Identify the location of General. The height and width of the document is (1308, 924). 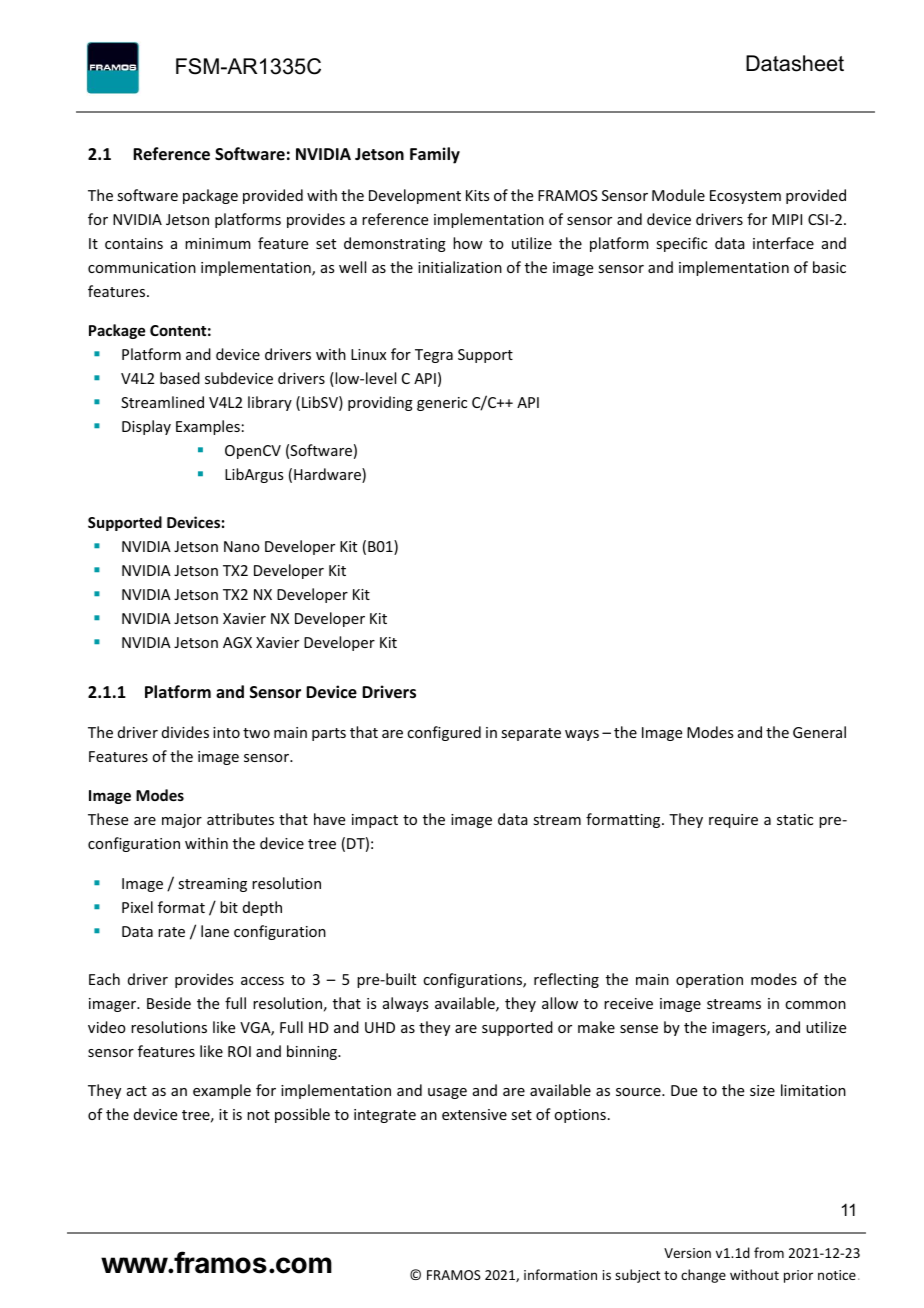
(819, 732).
